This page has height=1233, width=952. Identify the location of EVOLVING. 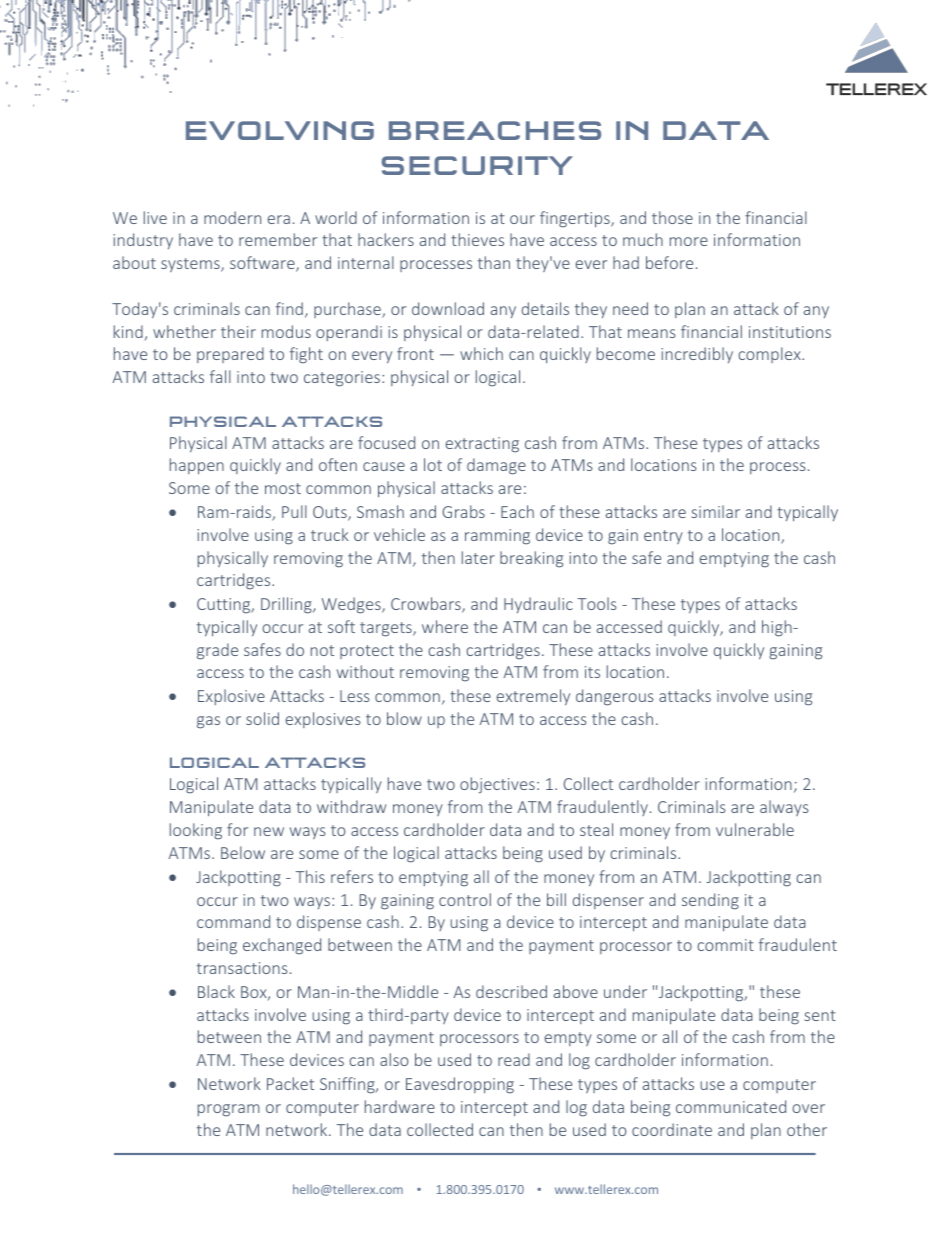
(280, 130).
